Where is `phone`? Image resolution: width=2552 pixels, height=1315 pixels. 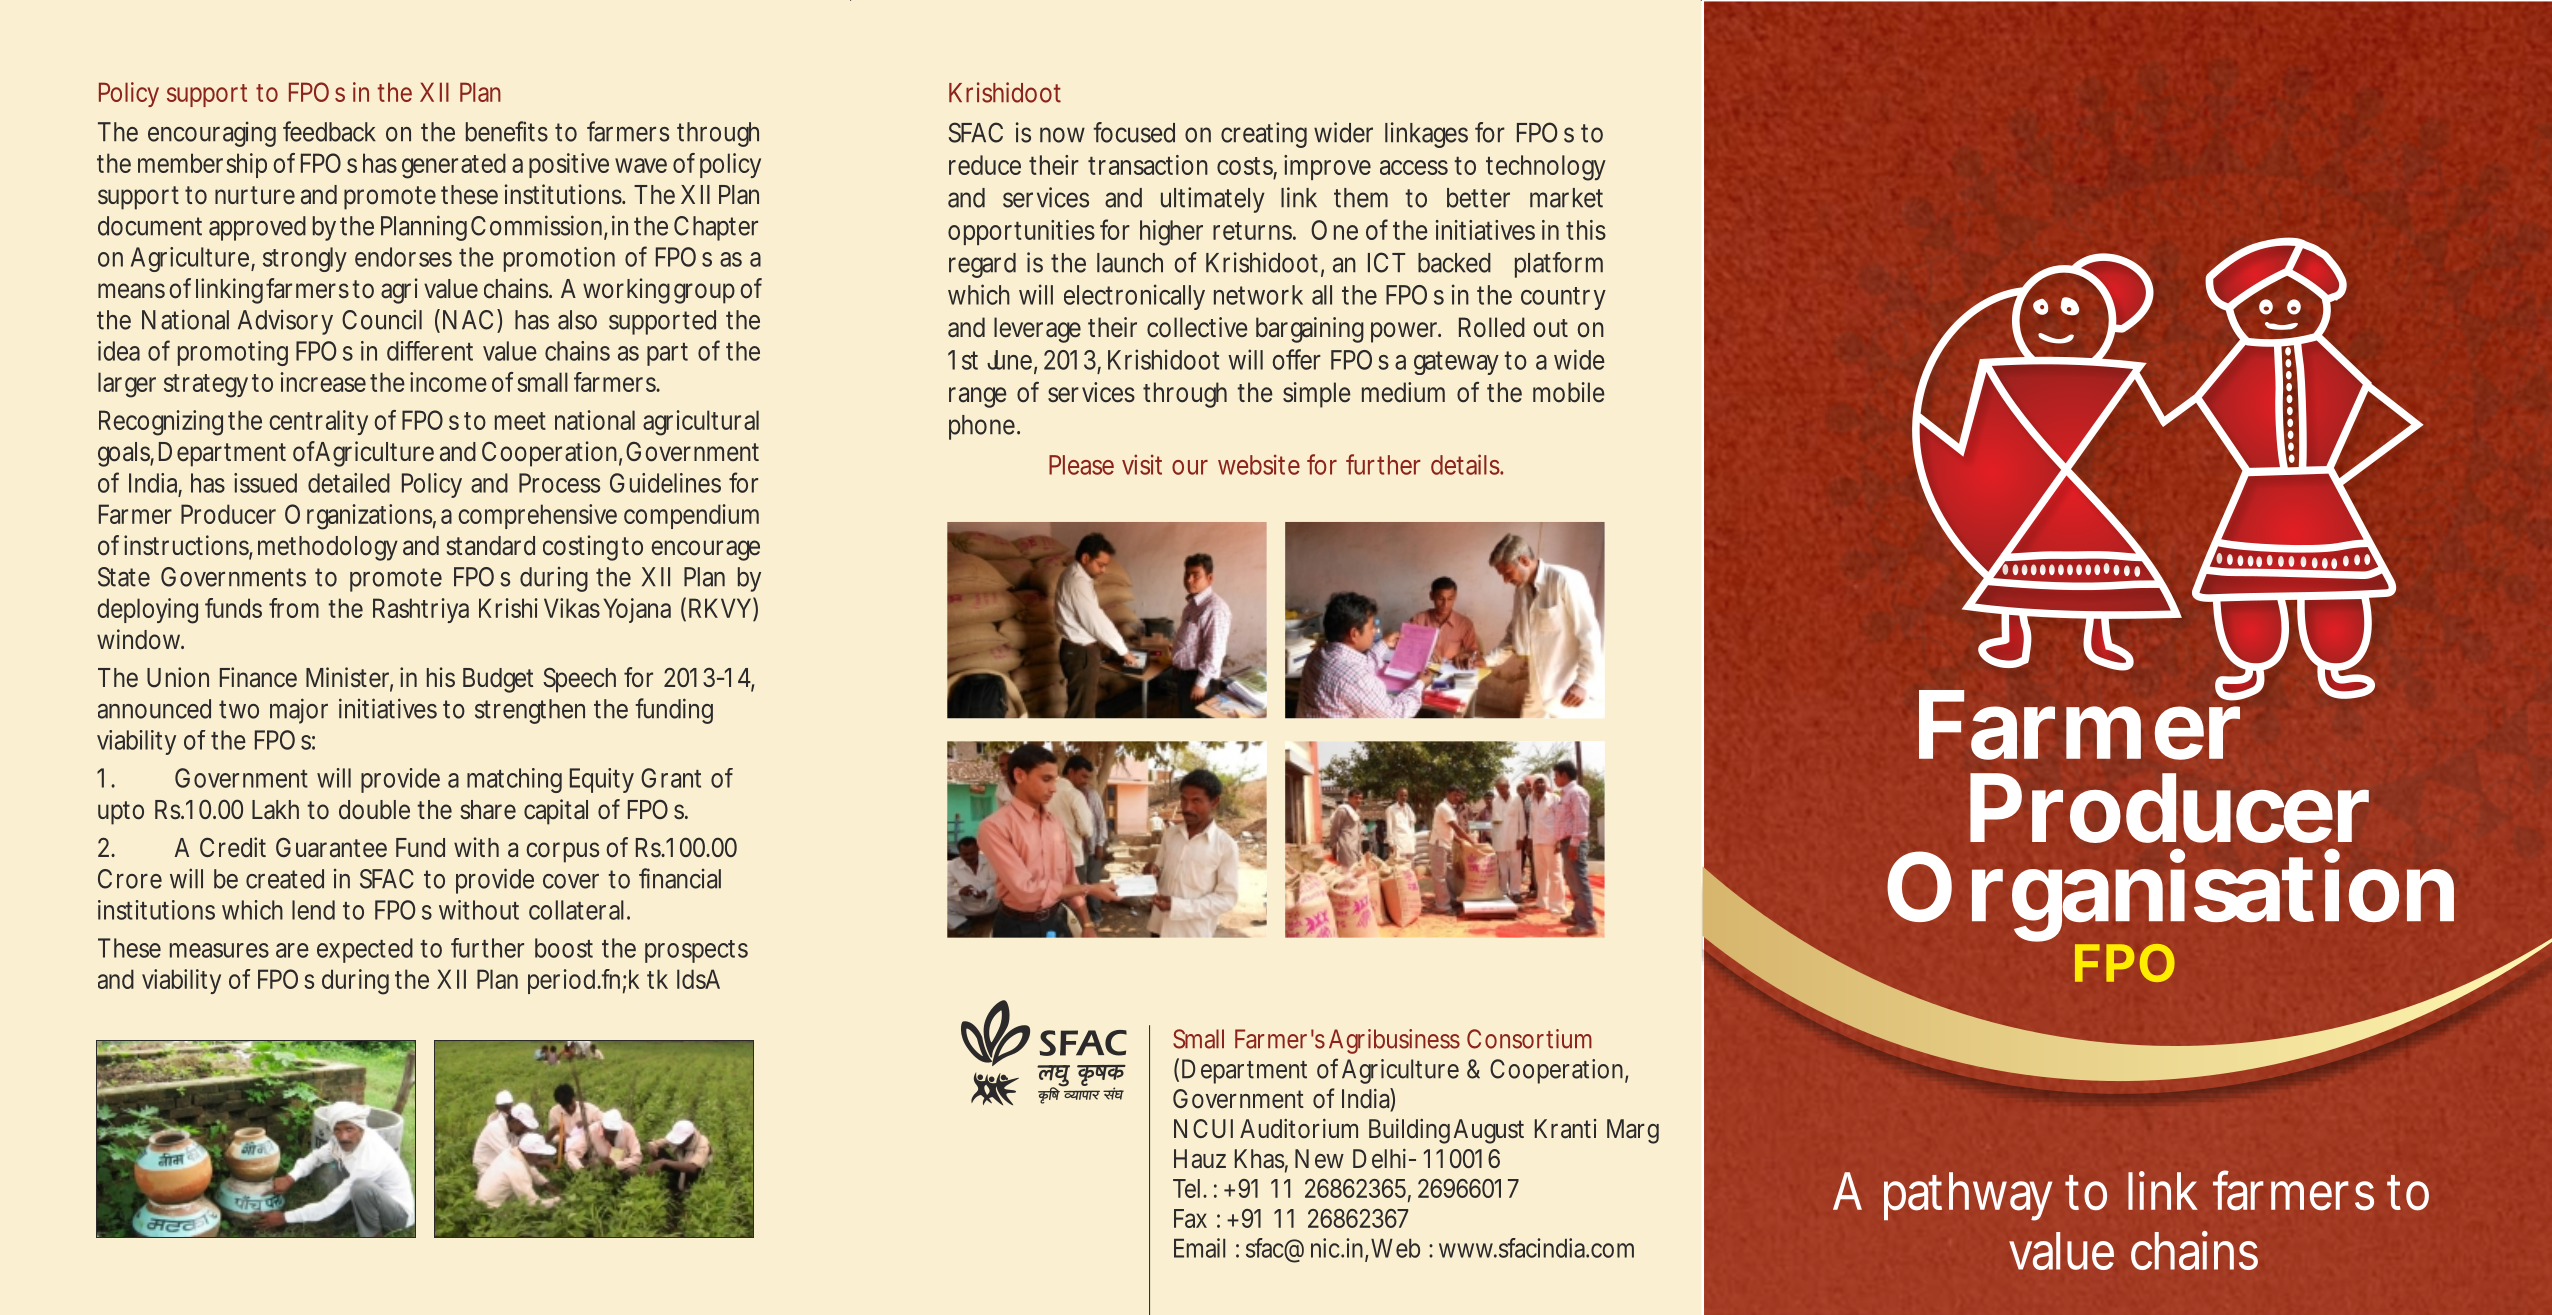 phone is located at coordinates (982, 427).
